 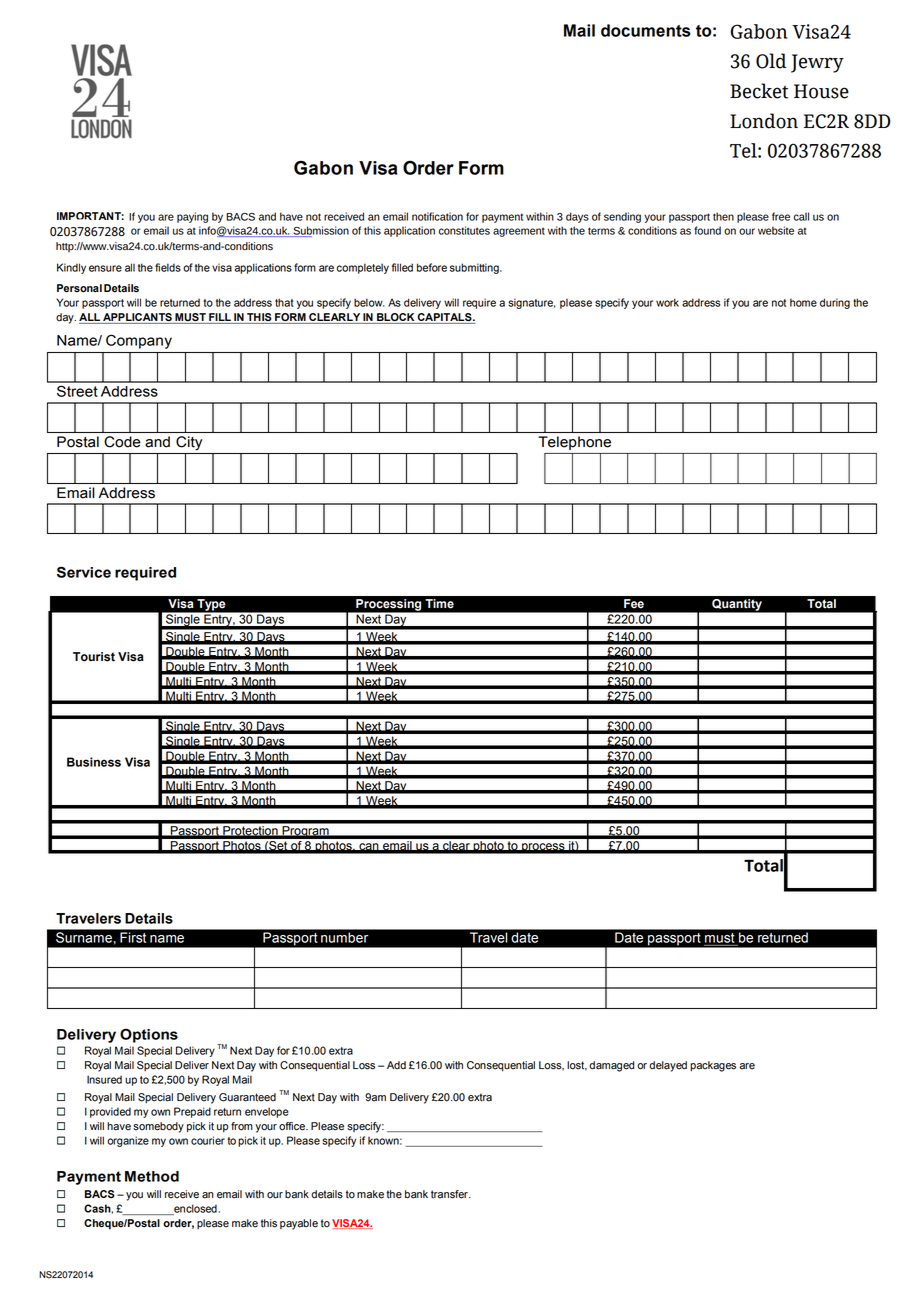 I want to click on Old, so click(x=771, y=61).
